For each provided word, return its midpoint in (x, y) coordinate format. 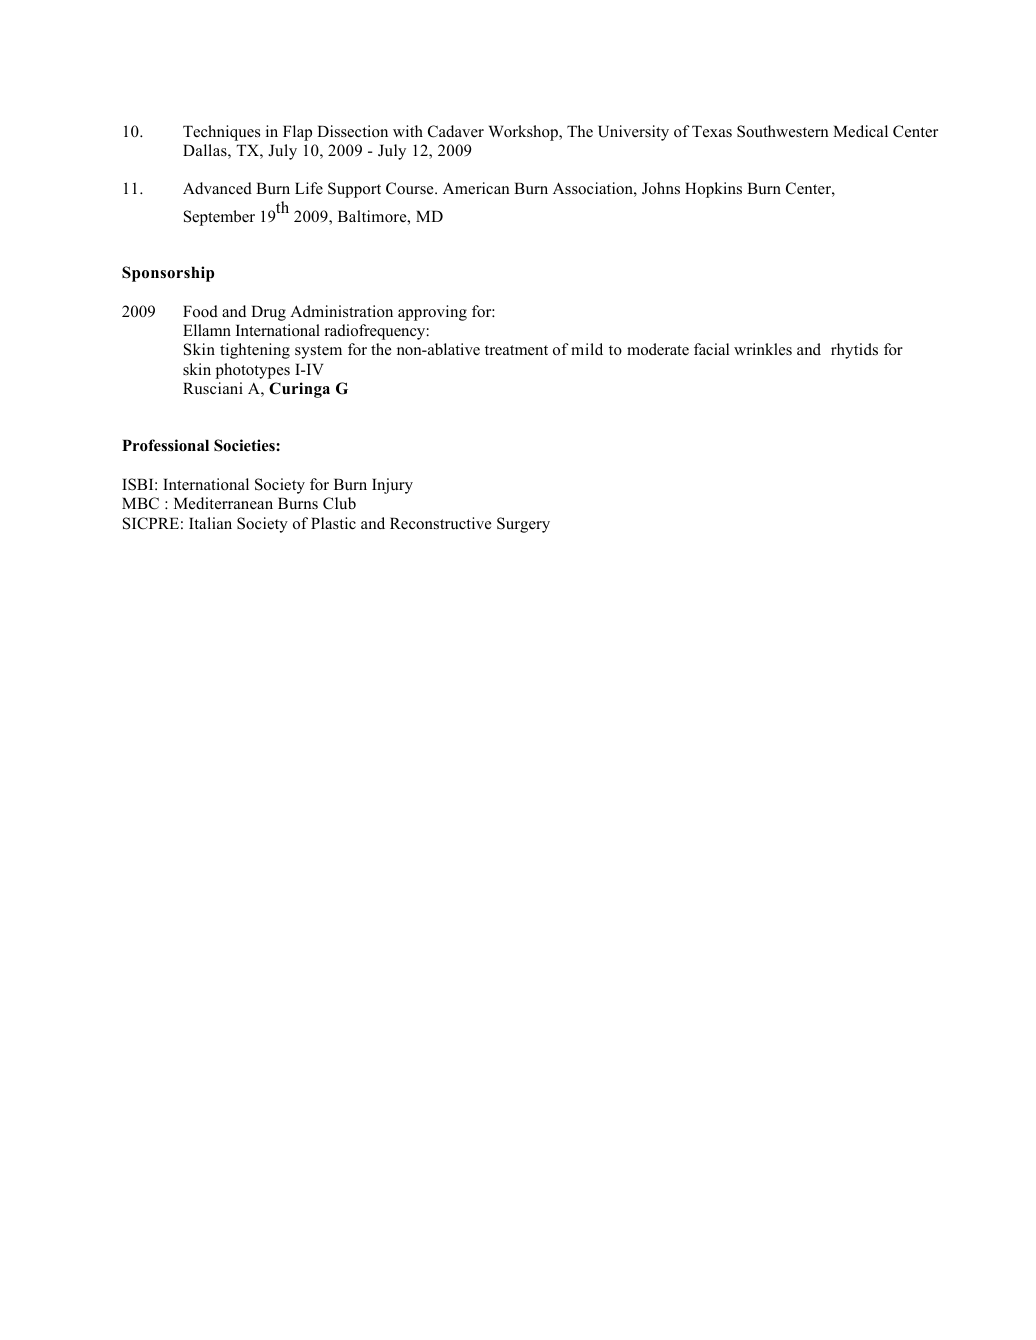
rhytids (854, 351)
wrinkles (763, 349)
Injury (392, 486)
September (219, 218)
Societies (245, 445)
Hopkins (713, 190)
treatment (516, 350)
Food (200, 311)
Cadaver (456, 131)
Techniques (221, 133)
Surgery (523, 525)
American (476, 188)
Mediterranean (223, 503)
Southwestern (783, 131)
